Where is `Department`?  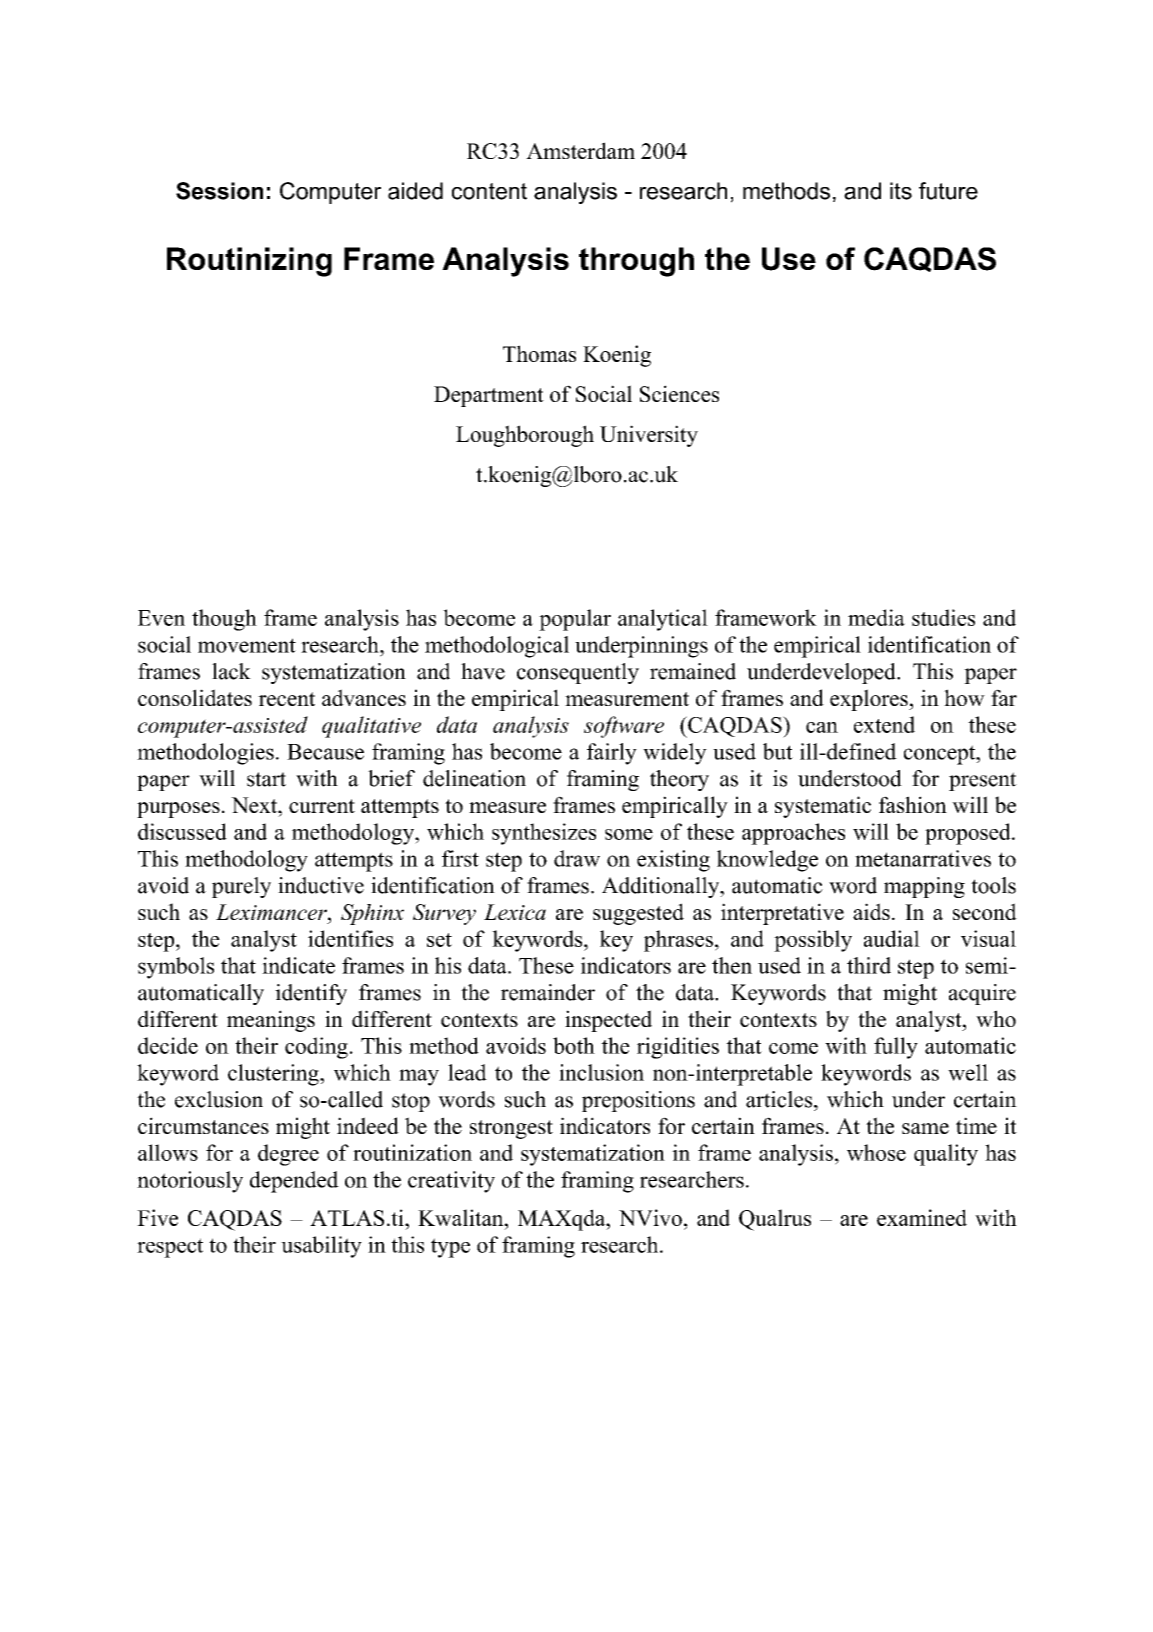 Department is located at coordinates (489, 396).
